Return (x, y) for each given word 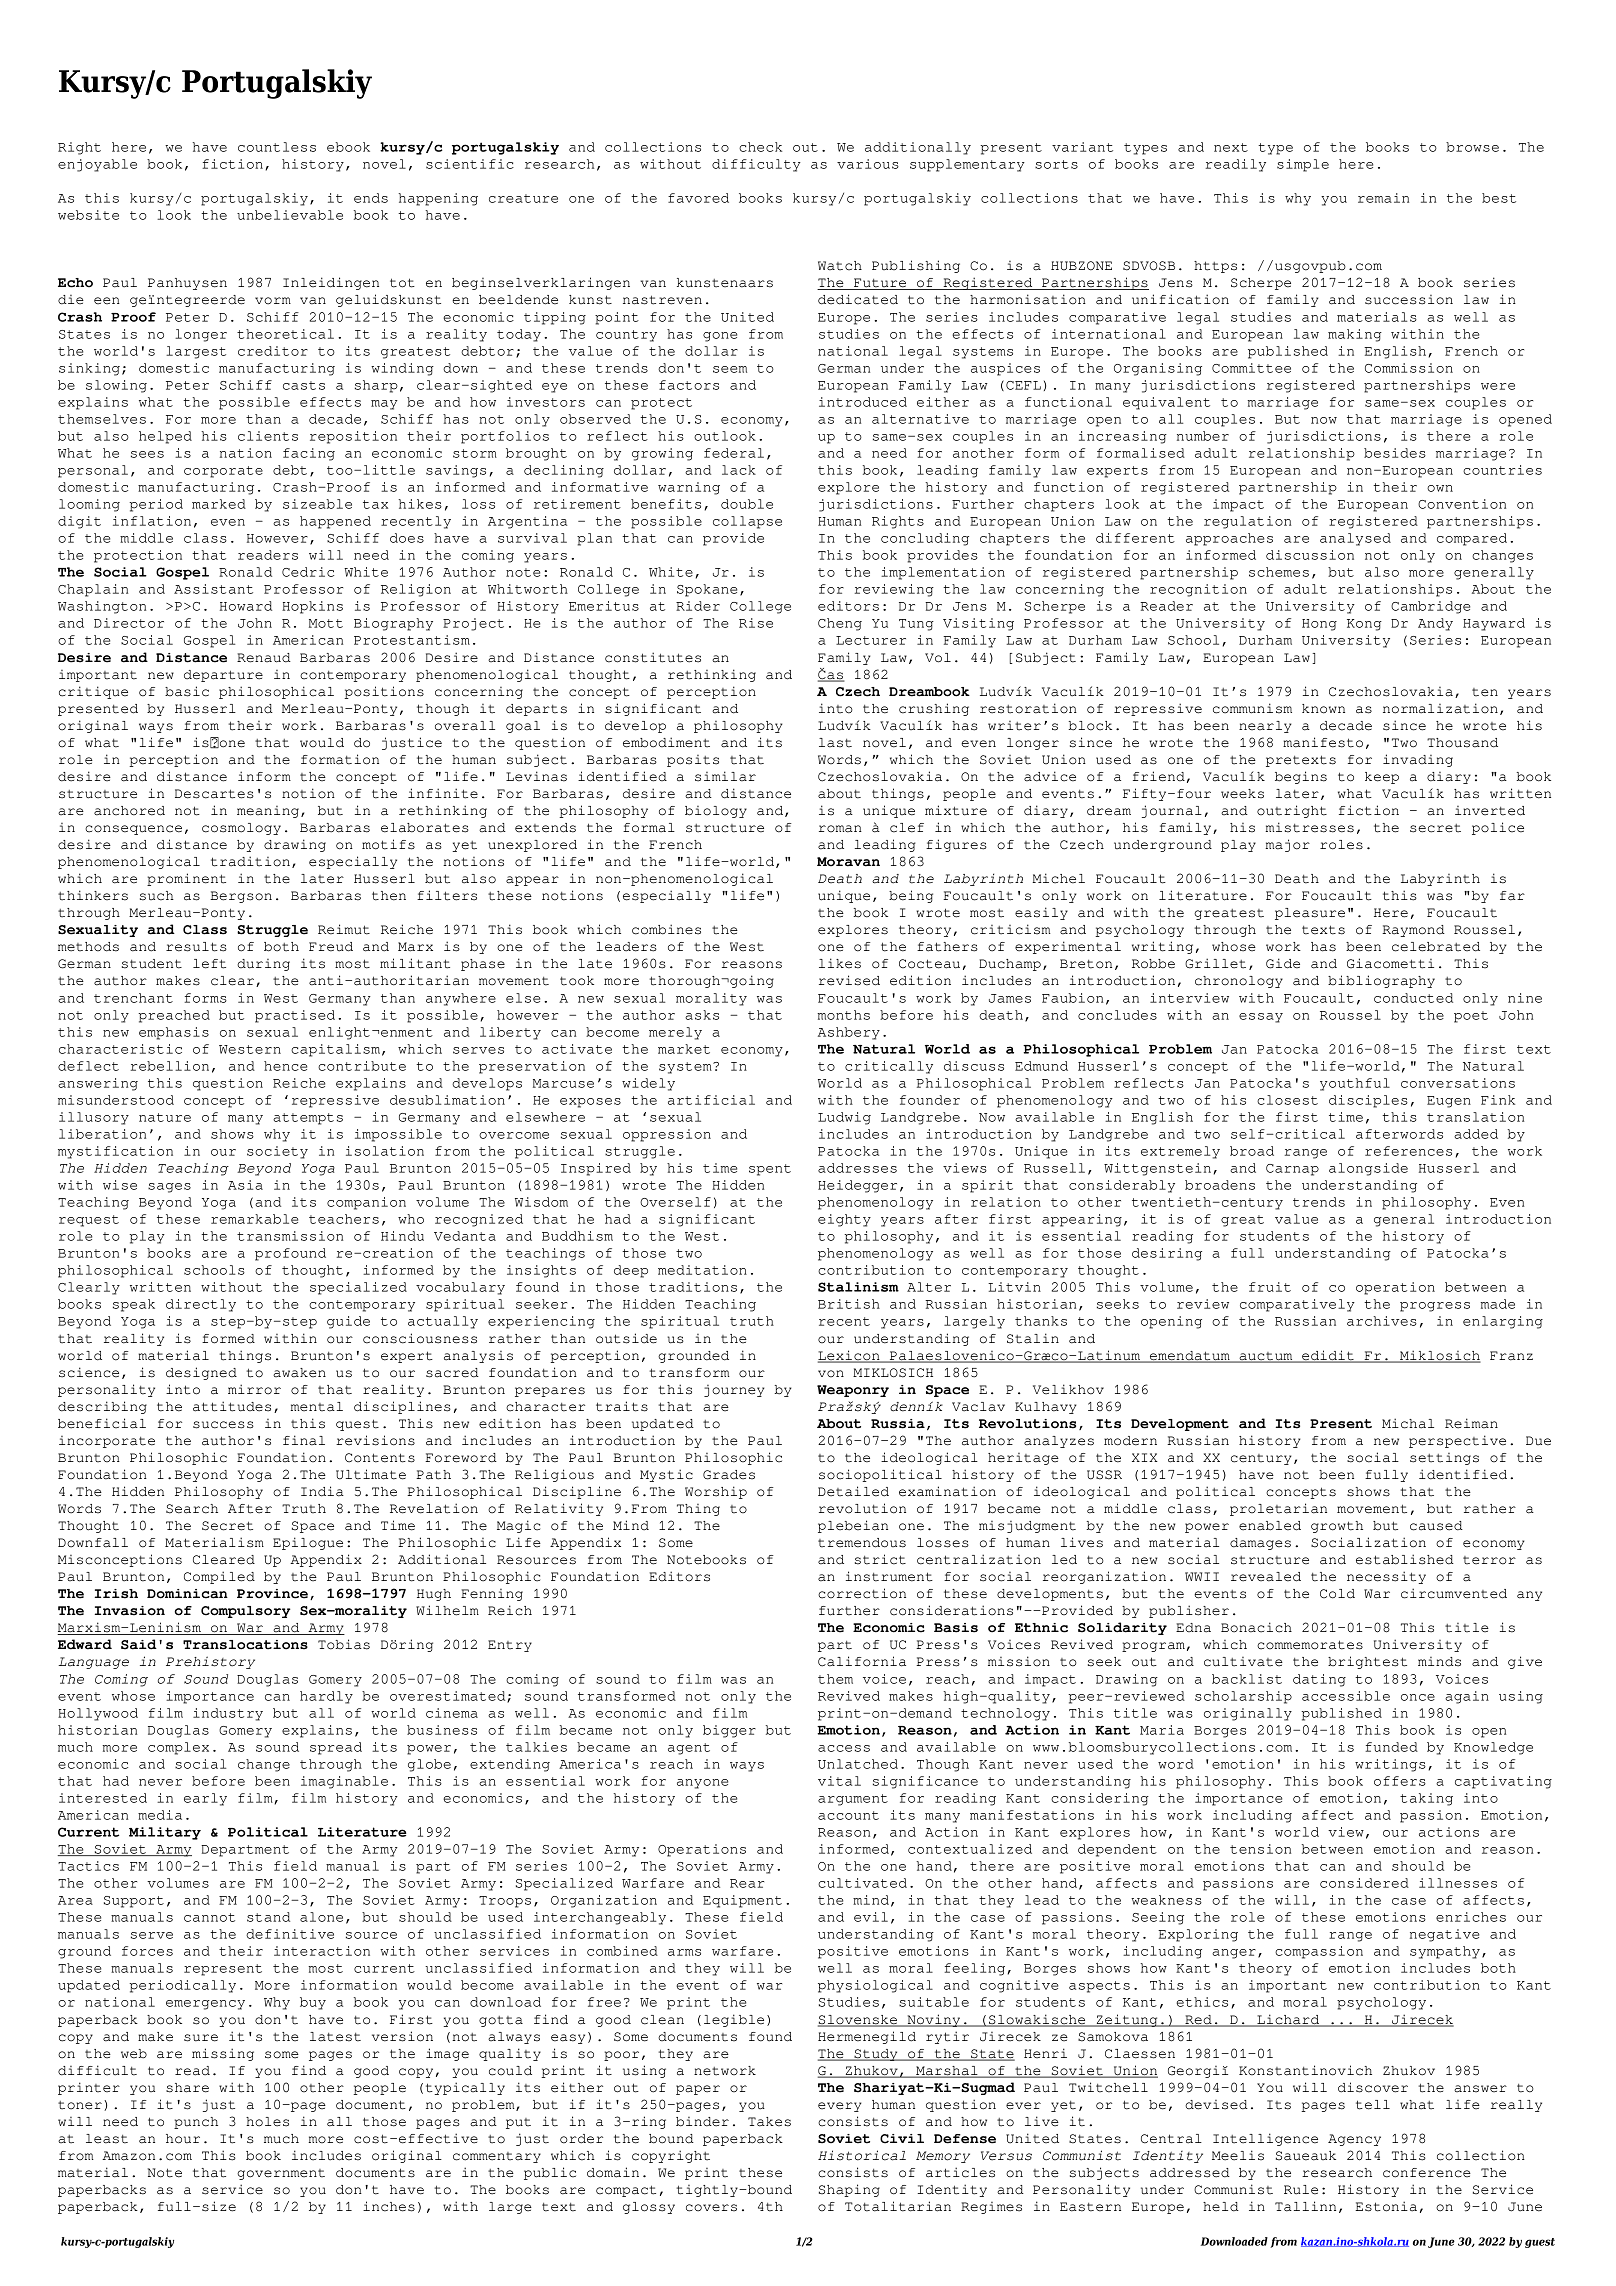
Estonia (1386, 2206)
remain (1383, 198)
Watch (840, 266)
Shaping (849, 2190)
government (281, 2174)
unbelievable (290, 215)
